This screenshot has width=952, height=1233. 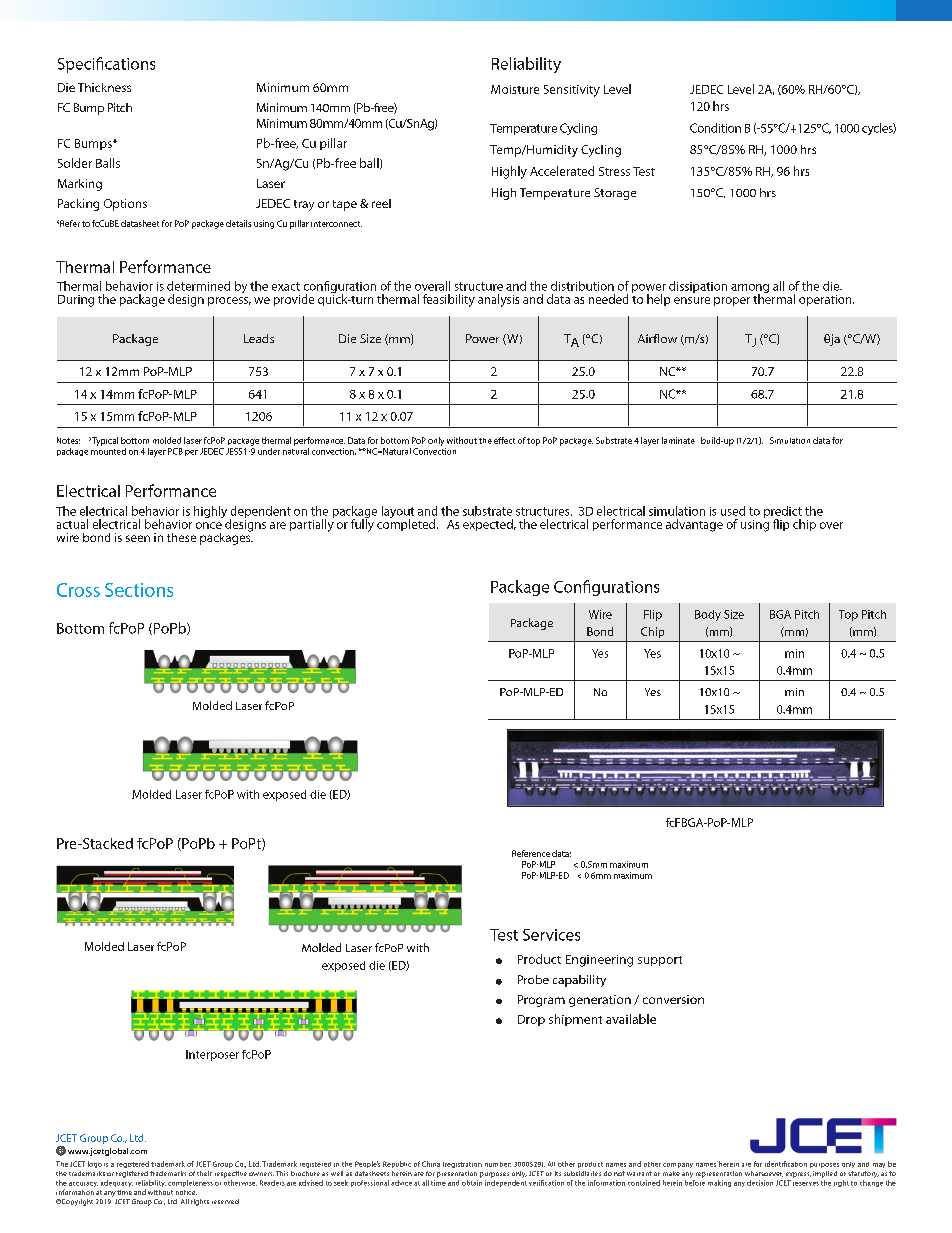 I want to click on Thickness, so click(x=104, y=87).
